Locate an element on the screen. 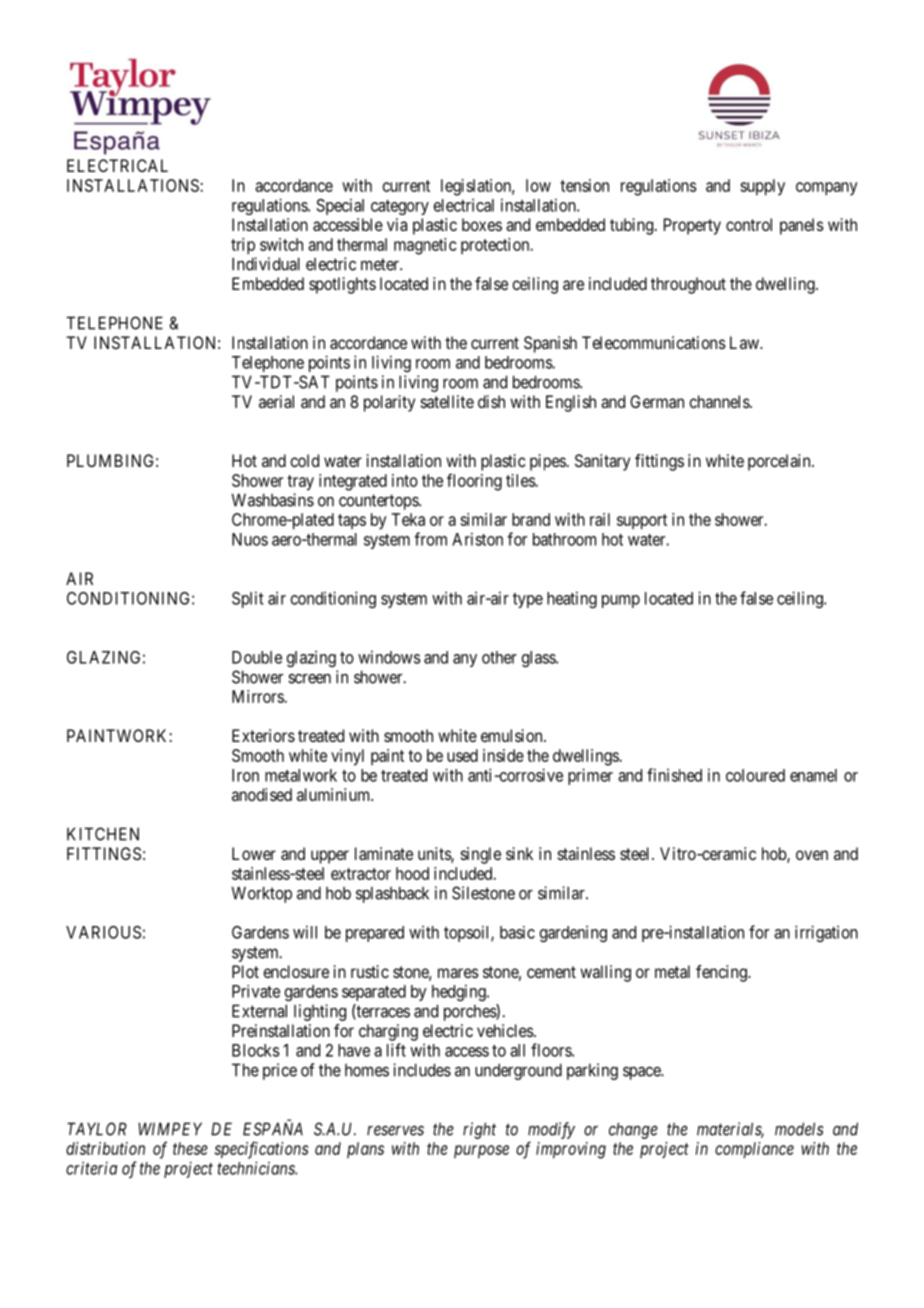 This screenshot has width=924, height=1308. from is located at coordinates (430, 539).
